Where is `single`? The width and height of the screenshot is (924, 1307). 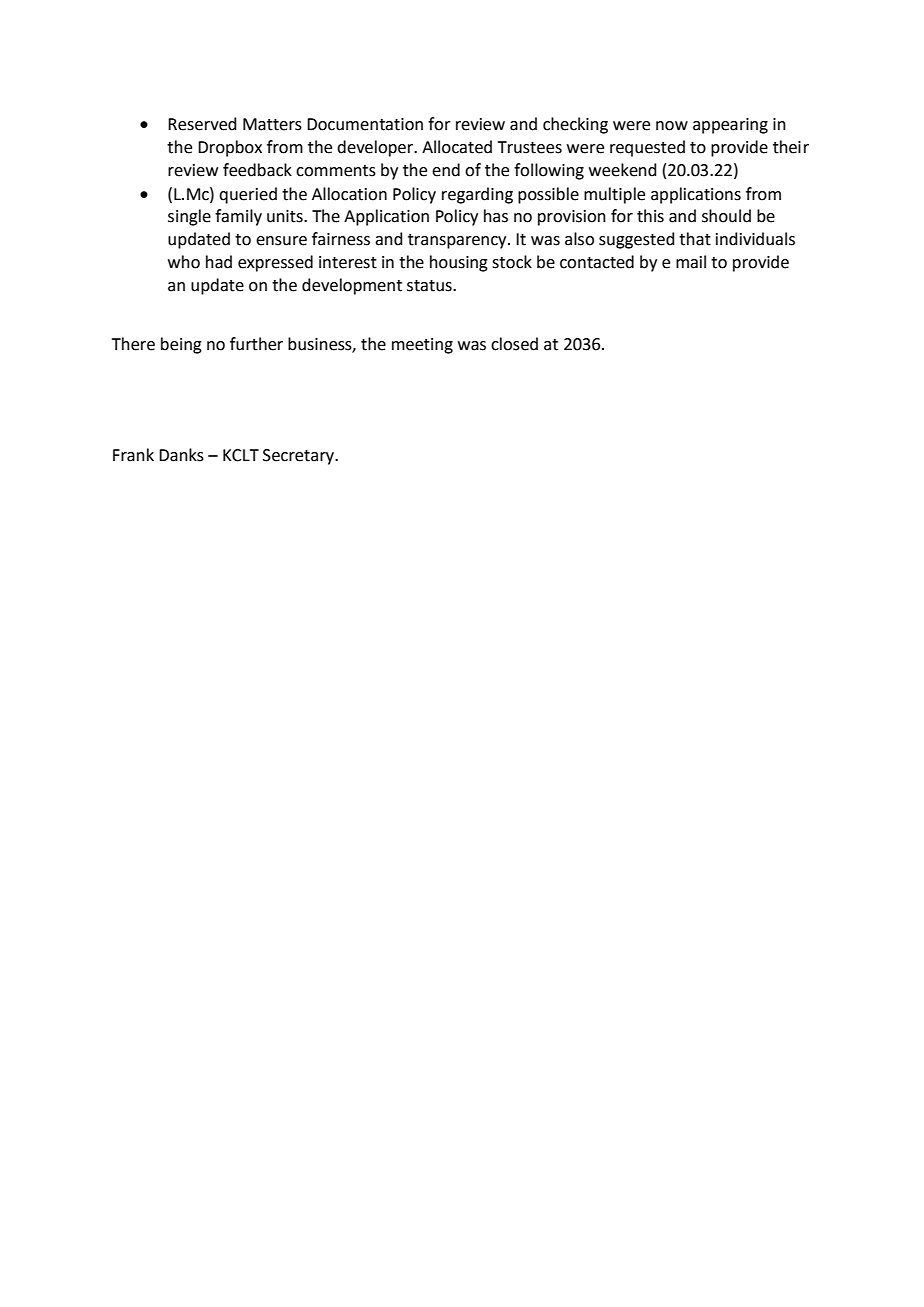
single is located at coordinates (189, 217).
